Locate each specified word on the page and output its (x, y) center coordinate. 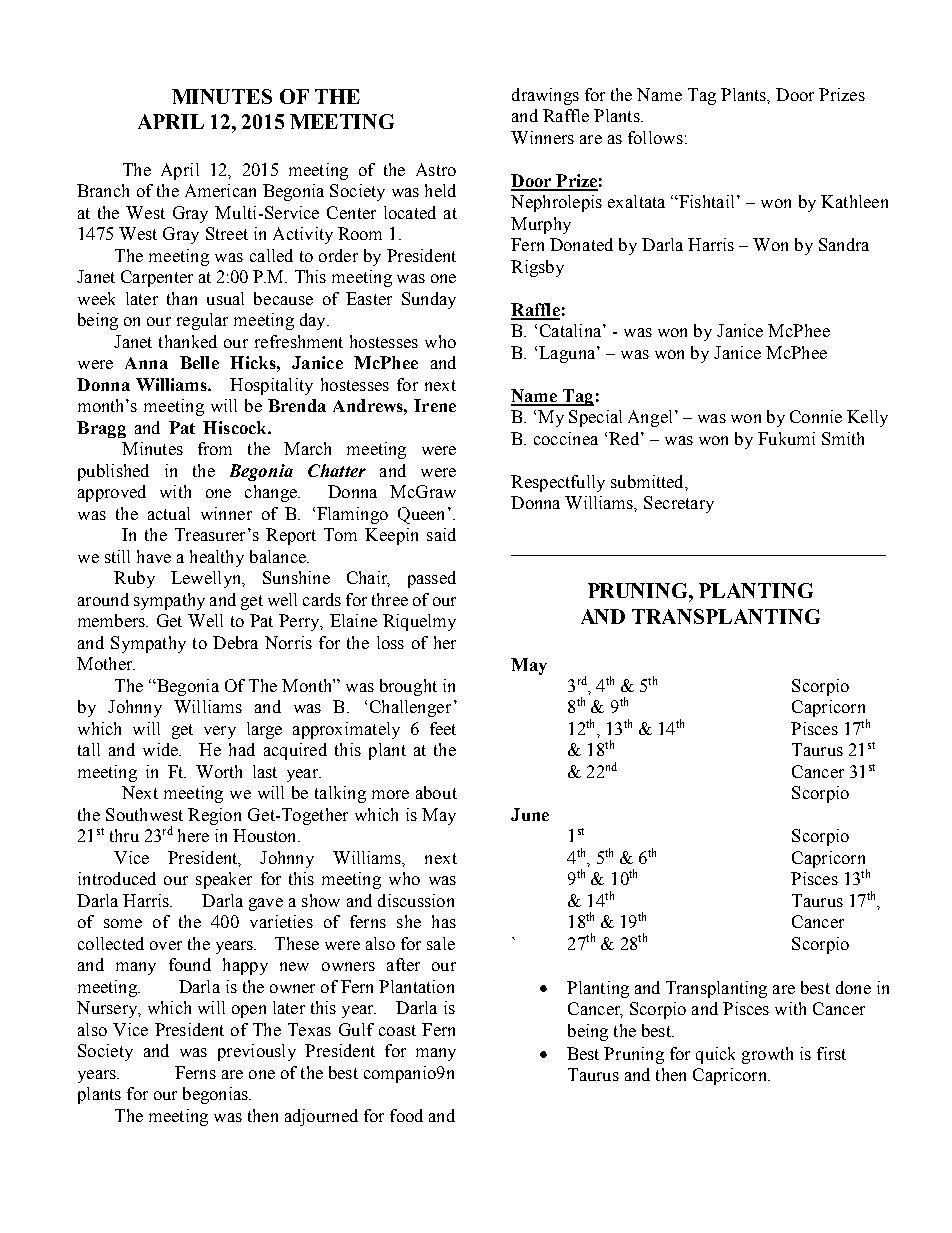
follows (655, 137)
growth (767, 1055)
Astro (436, 169)
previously (257, 1052)
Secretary (679, 504)
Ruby (134, 579)
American (220, 190)
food (406, 1115)
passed (432, 579)
